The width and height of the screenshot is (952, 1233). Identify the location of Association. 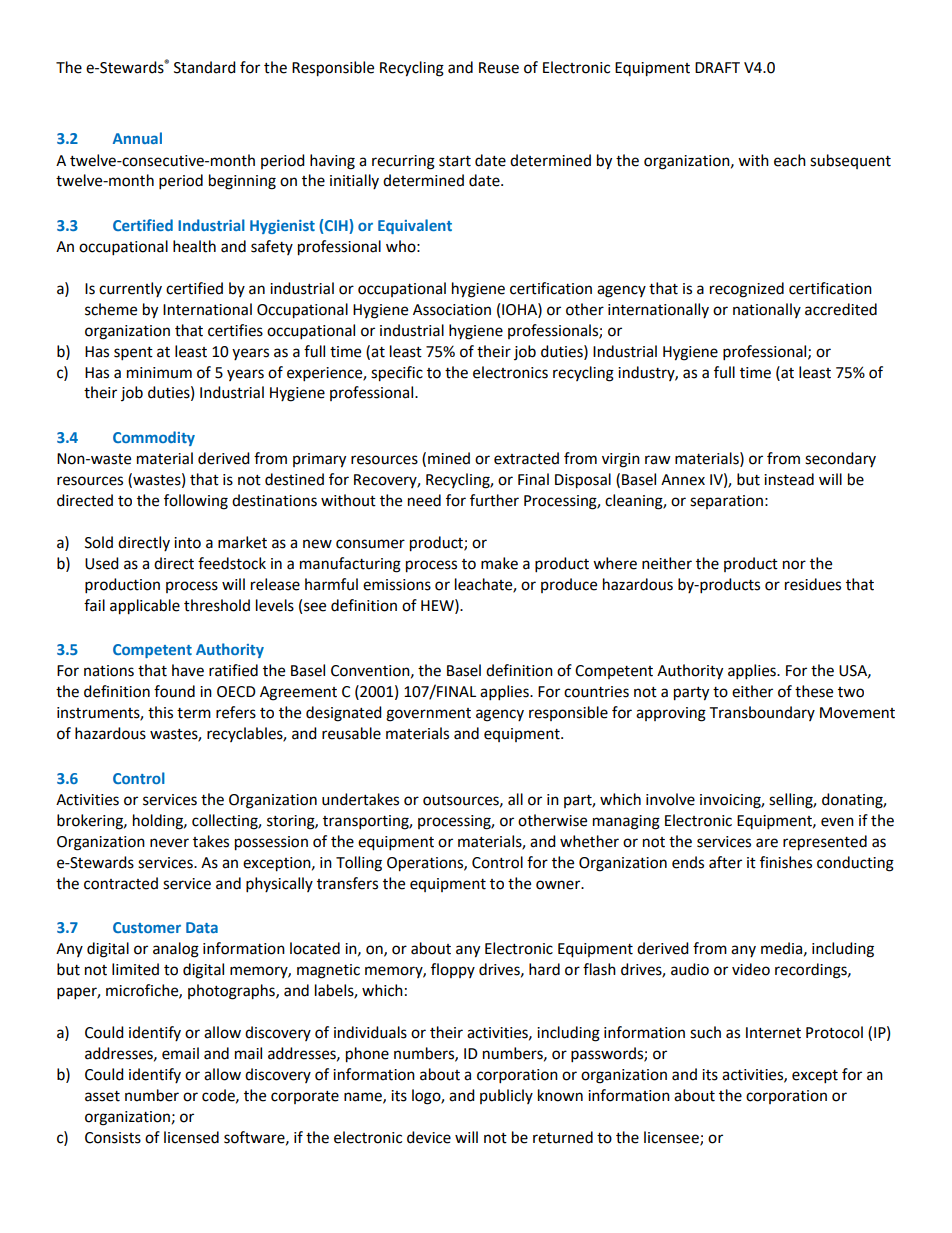
(452, 310).
